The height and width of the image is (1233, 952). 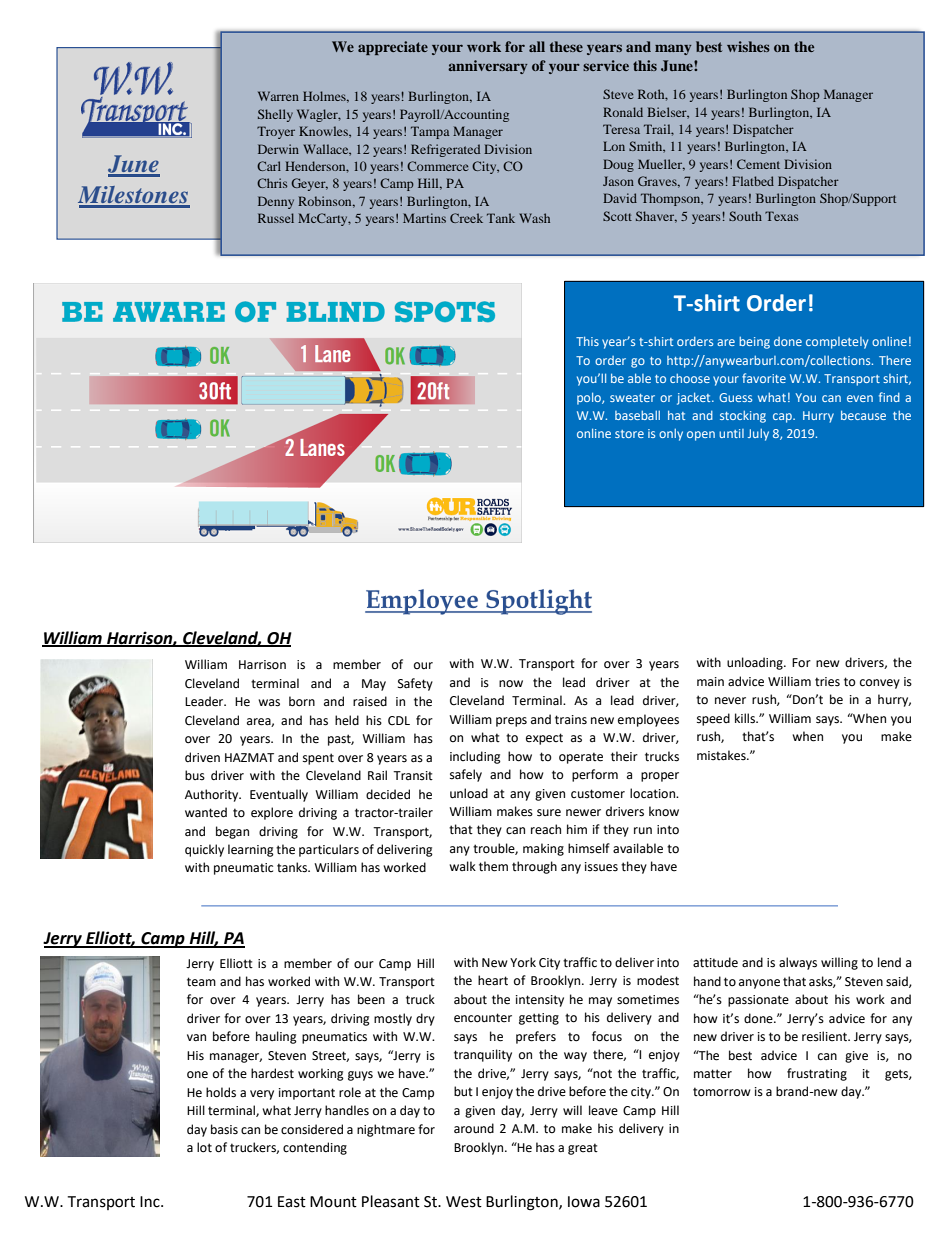 I want to click on Warren, so click(x=278, y=96).
